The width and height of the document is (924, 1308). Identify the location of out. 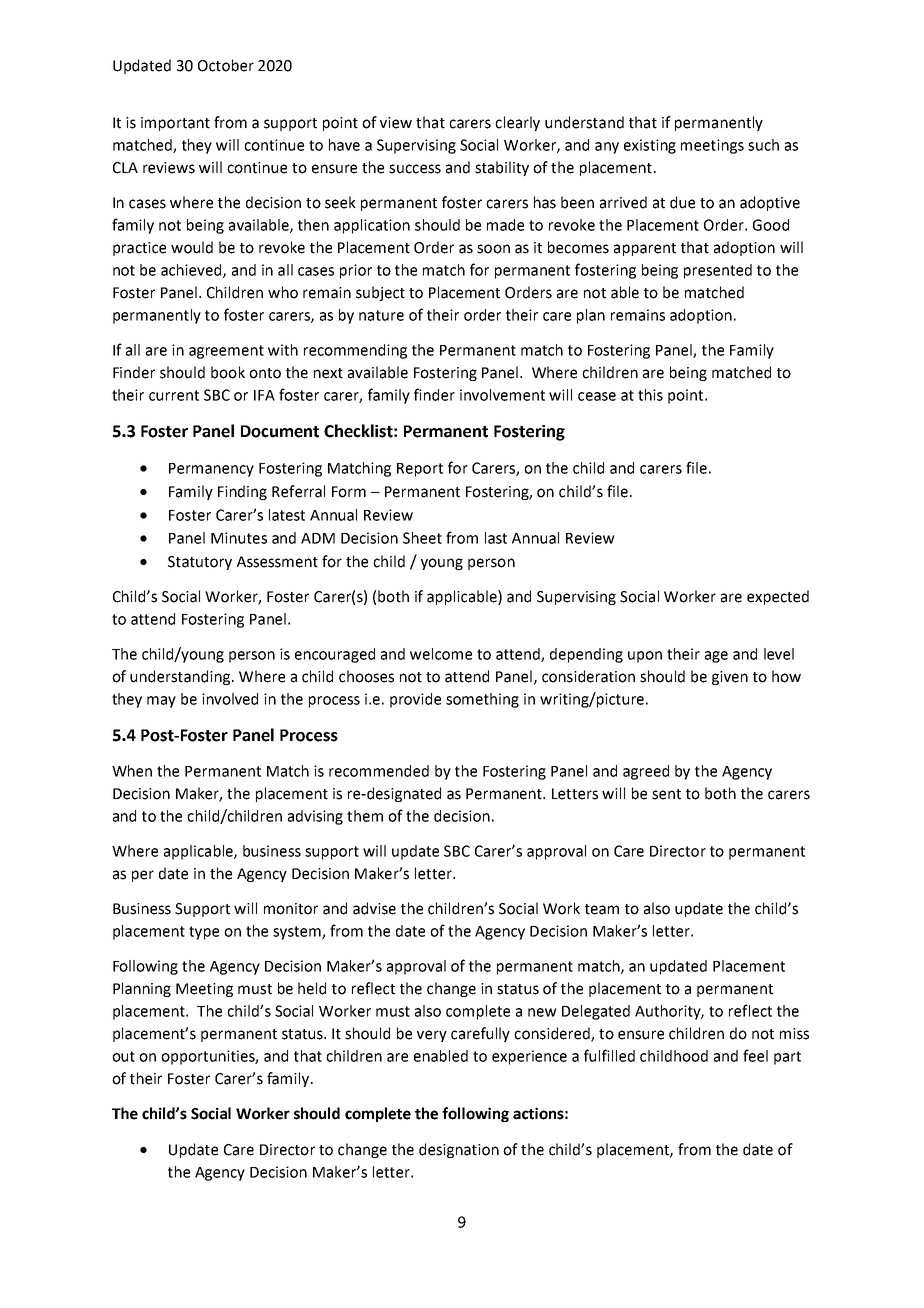
(123, 1056).
